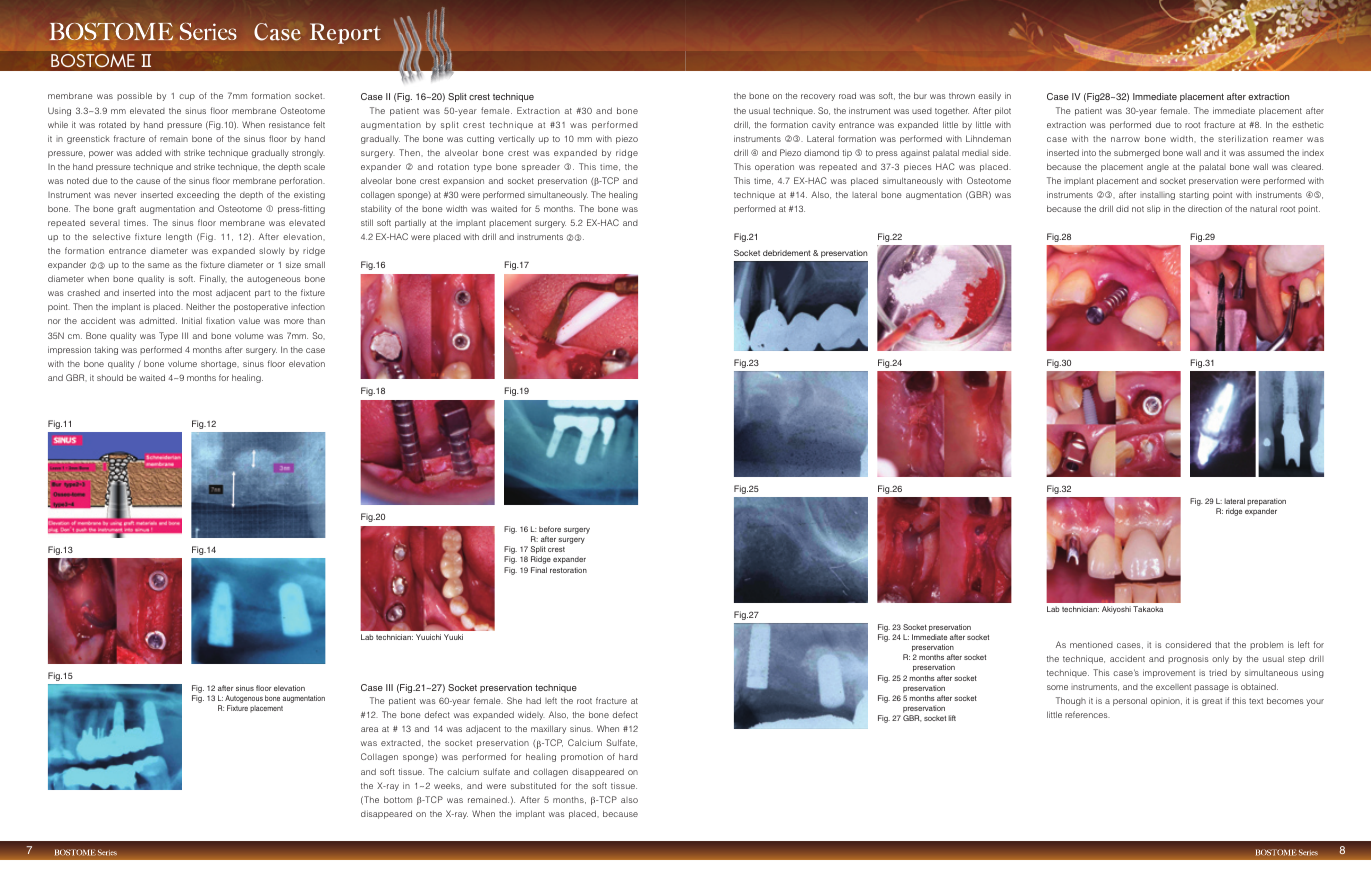 The height and width of the screenshot is (893, 1372). I want to click on recovery, so click(818, 97).
